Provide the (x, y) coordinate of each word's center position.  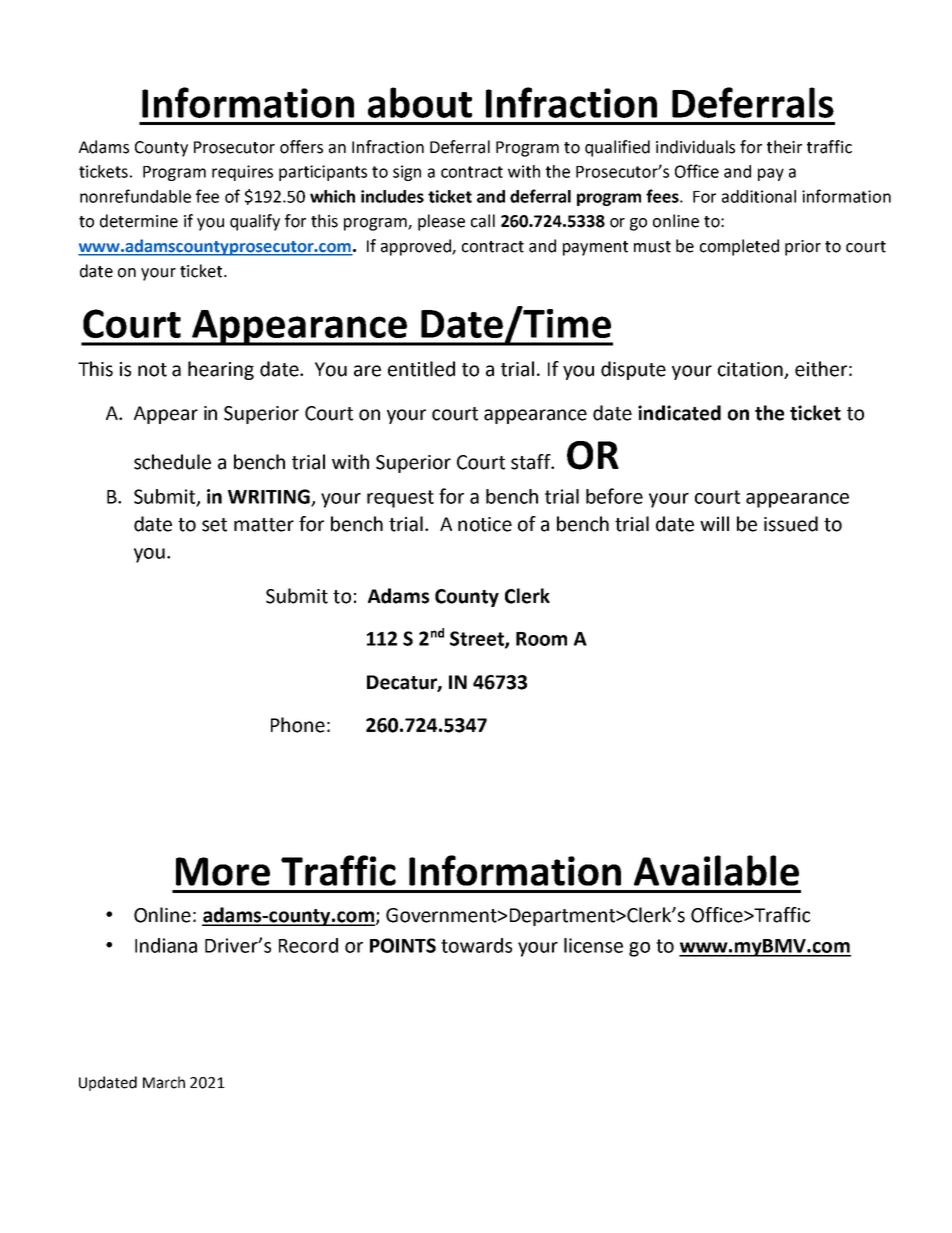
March (164, 1082)
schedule (172, 462)
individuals (695, 147)
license (593, 945)
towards (476, 945)
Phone (298, 725)
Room (541, 639)
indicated (679, 413)
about (420, 102)
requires (242, 173)
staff (532, 462)
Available (716, 870)
